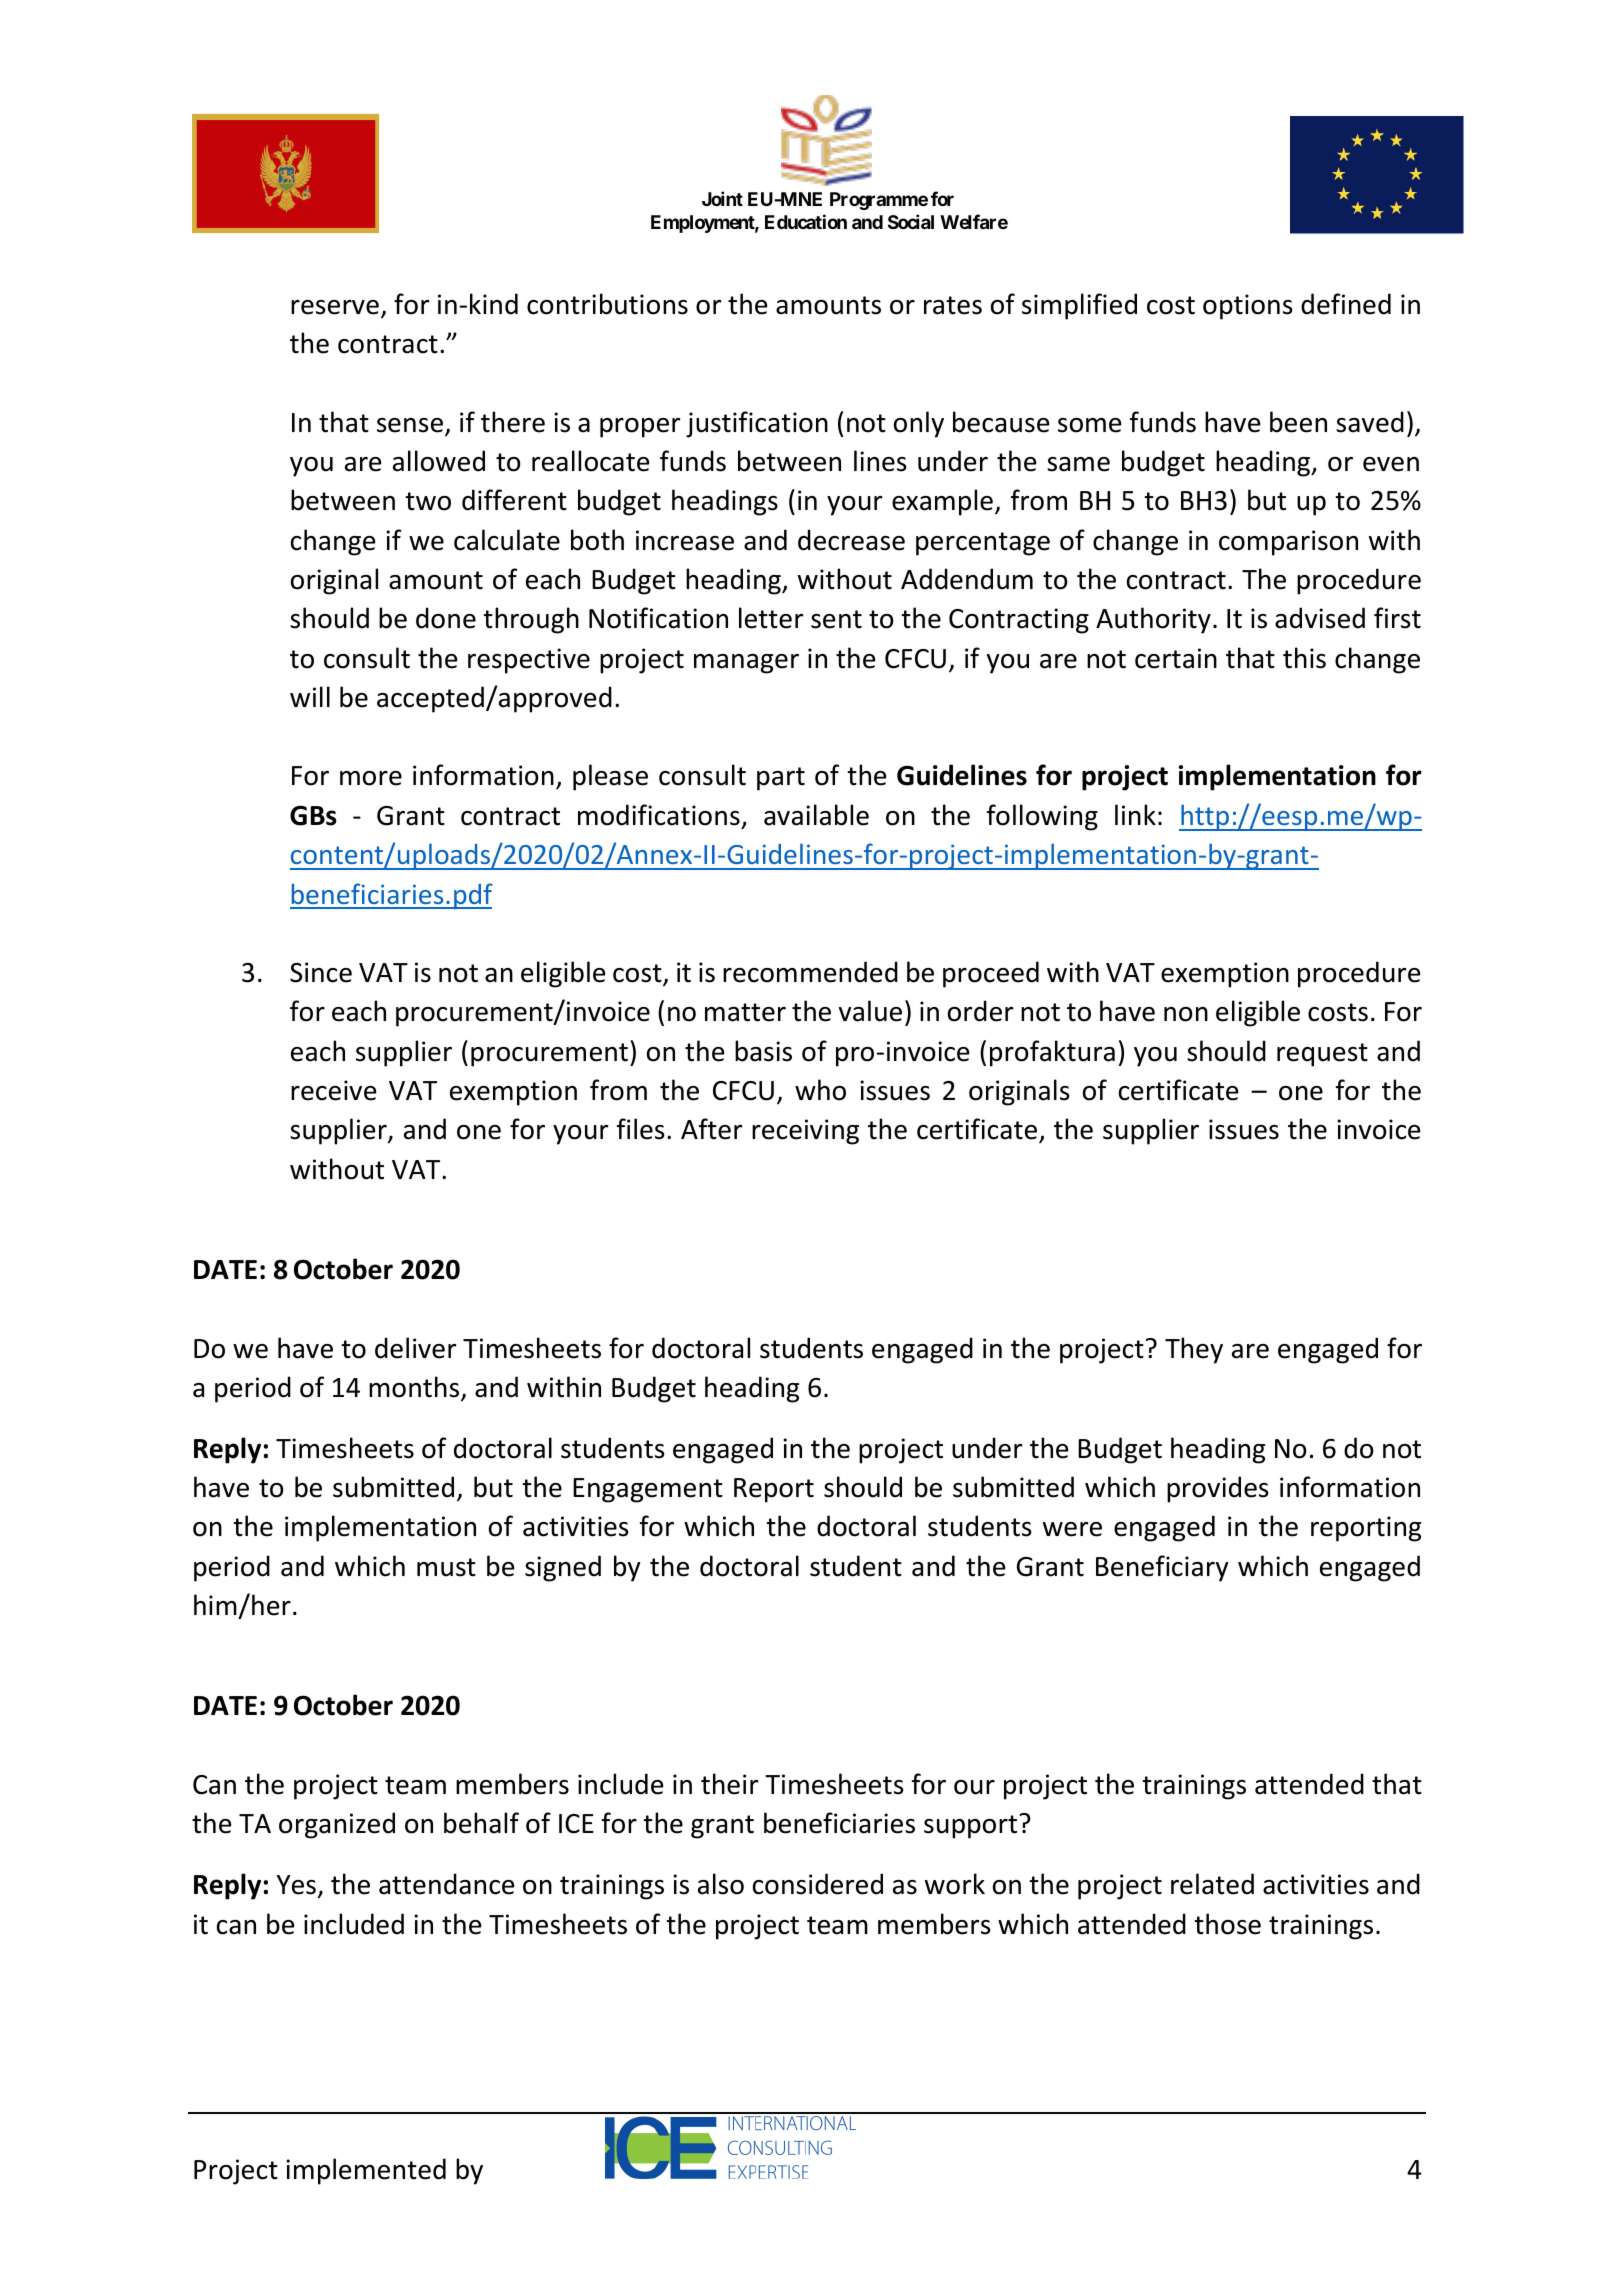  Describe the element at coordinates (333, 1090) in the screenshot. I see `receive` at that location.
